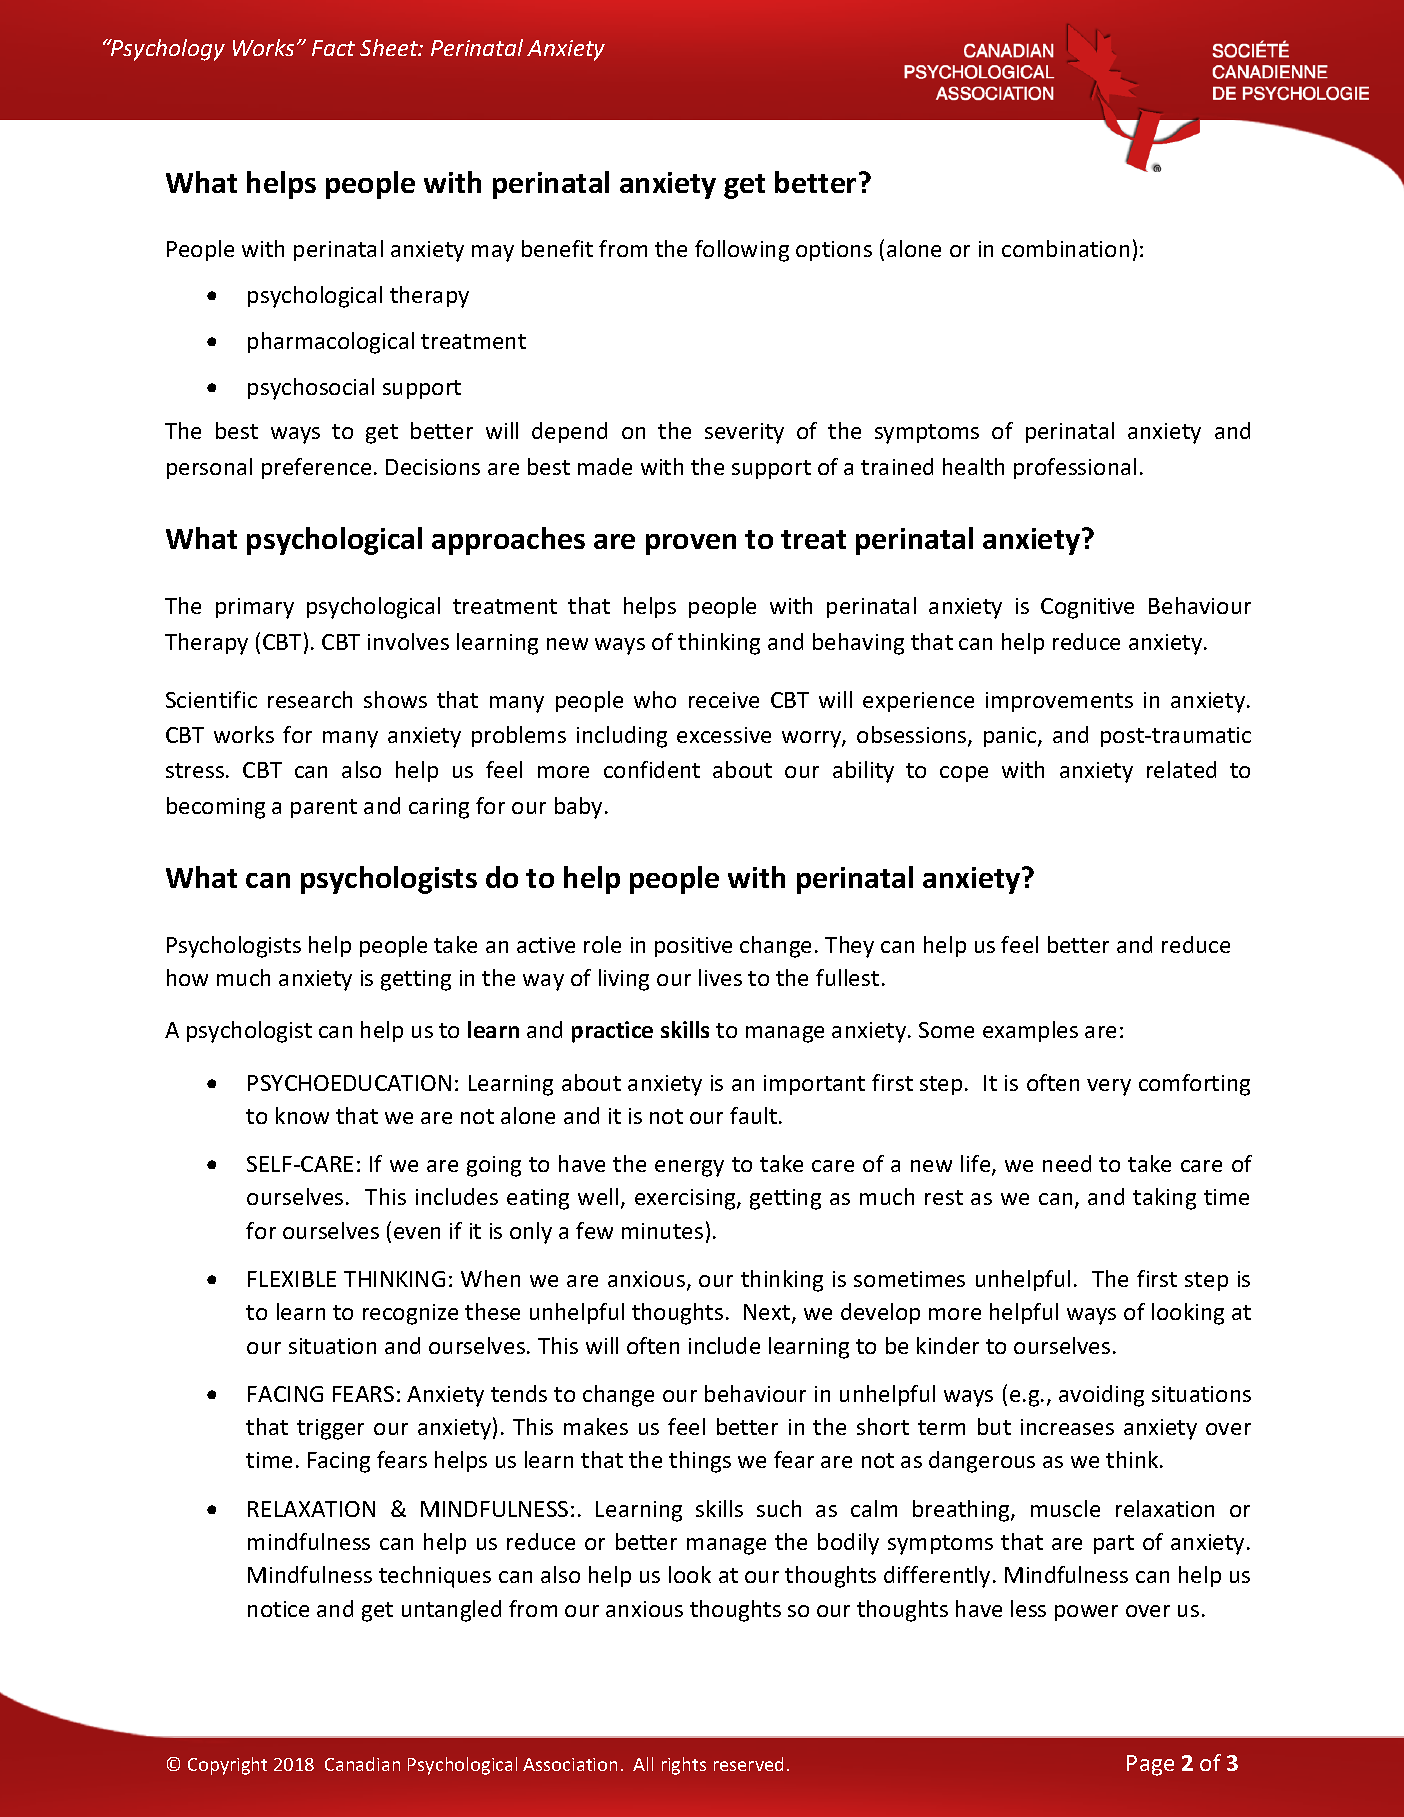 The image size is (1404, 1817). What do you see at coordinates (689, 1168) in the screenshot?
I see `energy` at bounding box center [689, 1168].
